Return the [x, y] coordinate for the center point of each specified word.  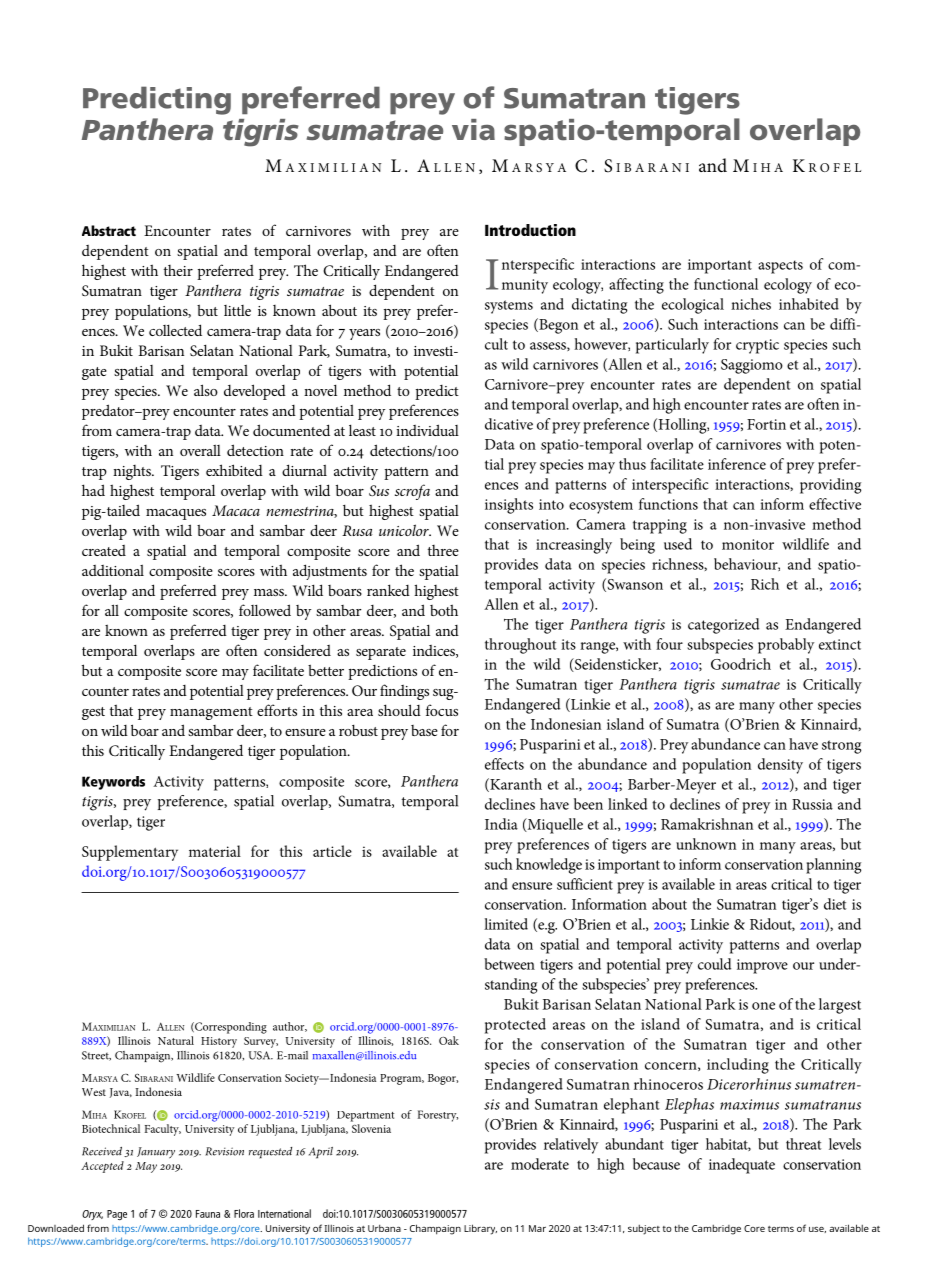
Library [480, 1229]
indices [435, 651]
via [473, 129]
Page [117, 1215]
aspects [780, 267]
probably [786, 646]
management [211, 713]
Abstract [109, 230]
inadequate [742, 1166]
